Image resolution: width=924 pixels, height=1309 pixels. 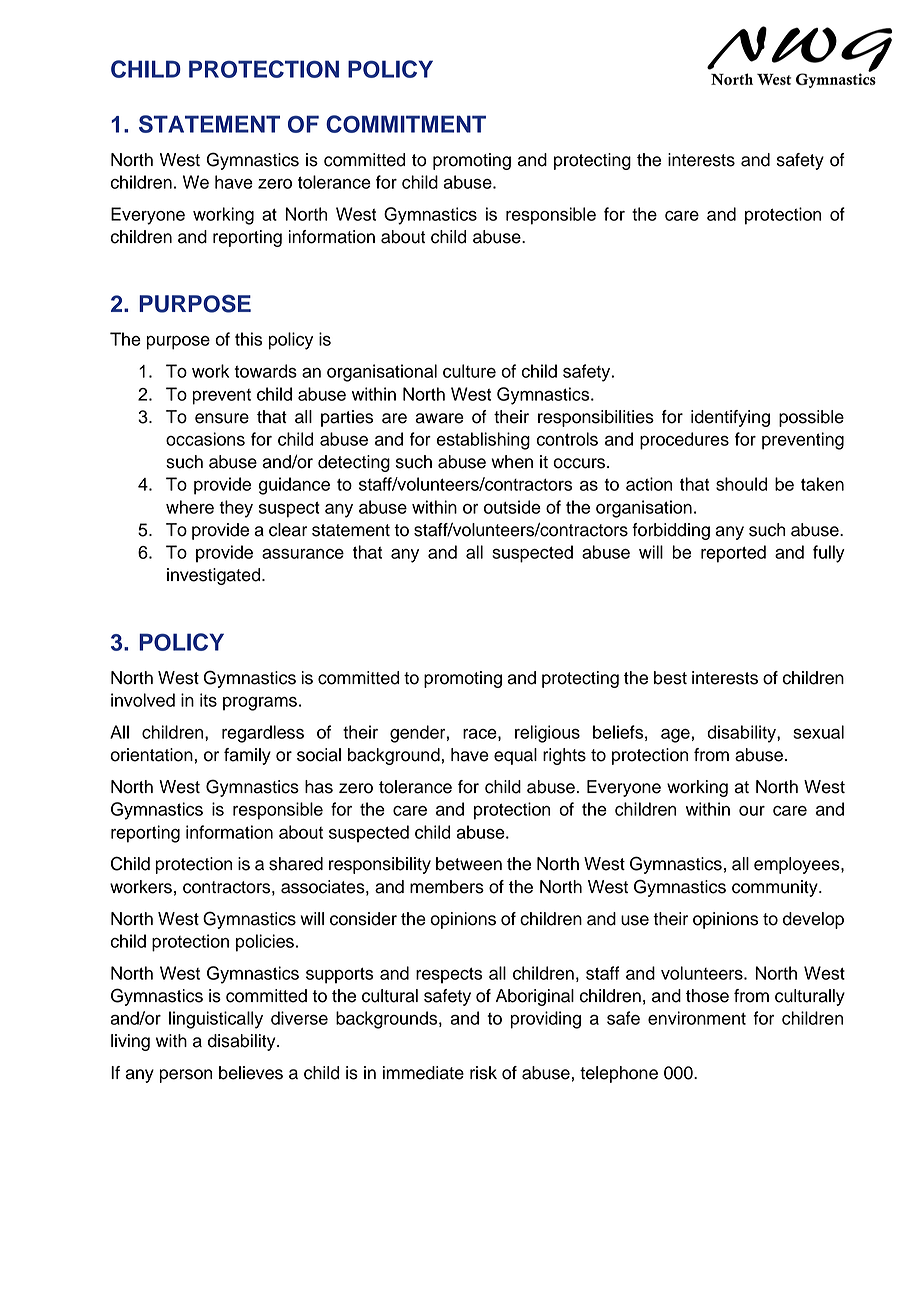 What do you see at coordinates (697, 1018) in the page?
I see `environment` at bounding box center [697, 1018].
